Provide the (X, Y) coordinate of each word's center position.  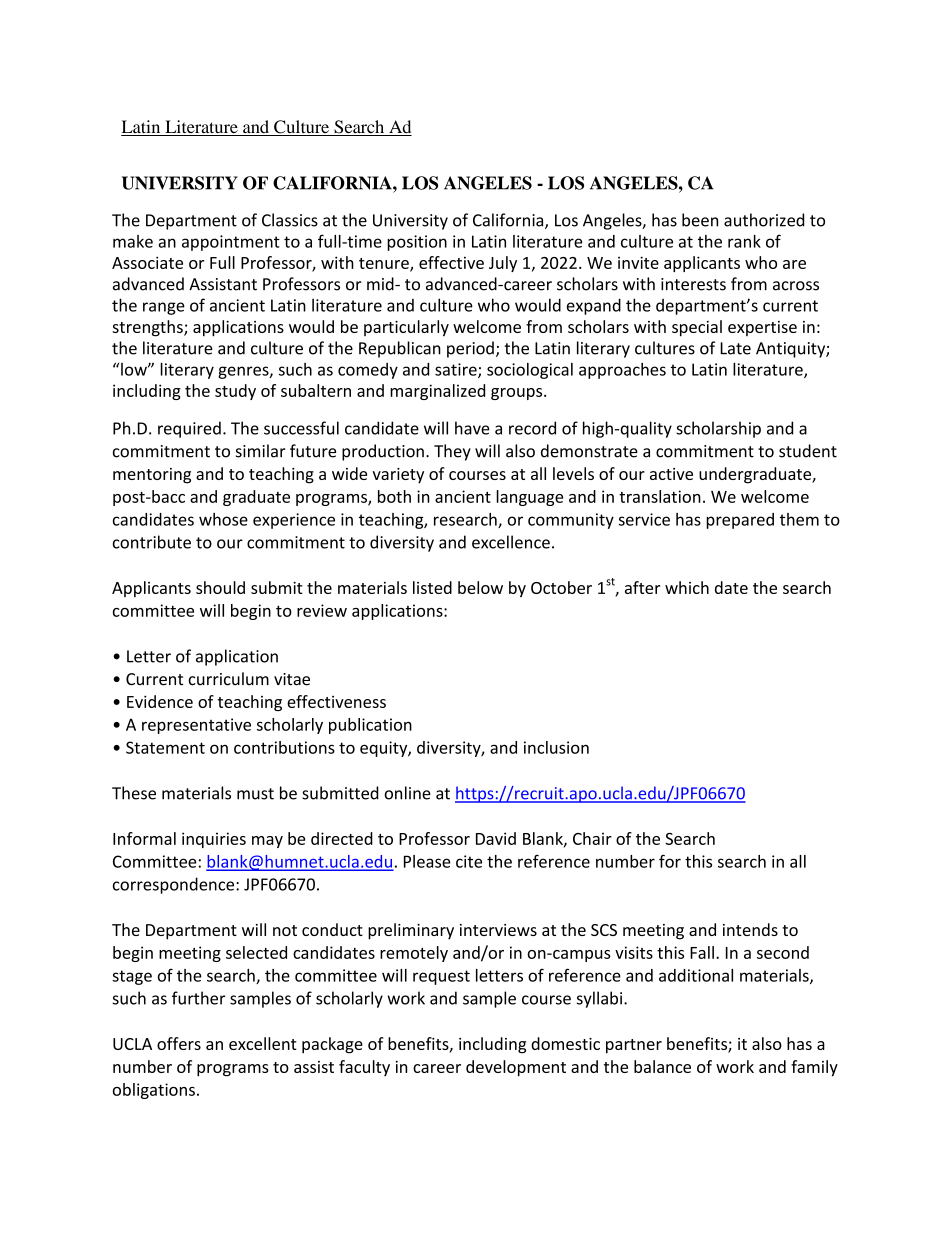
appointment (231, 243)
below (480, 587)
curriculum (228, 679)
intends (750, 929)
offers (179, 1043)
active (671, 474)
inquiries (214, 840)
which (687, 587)
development (516, 1068)
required (189, 429)
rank (744, 241)
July (503, 264)
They (452, 452)
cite (469, 861)
